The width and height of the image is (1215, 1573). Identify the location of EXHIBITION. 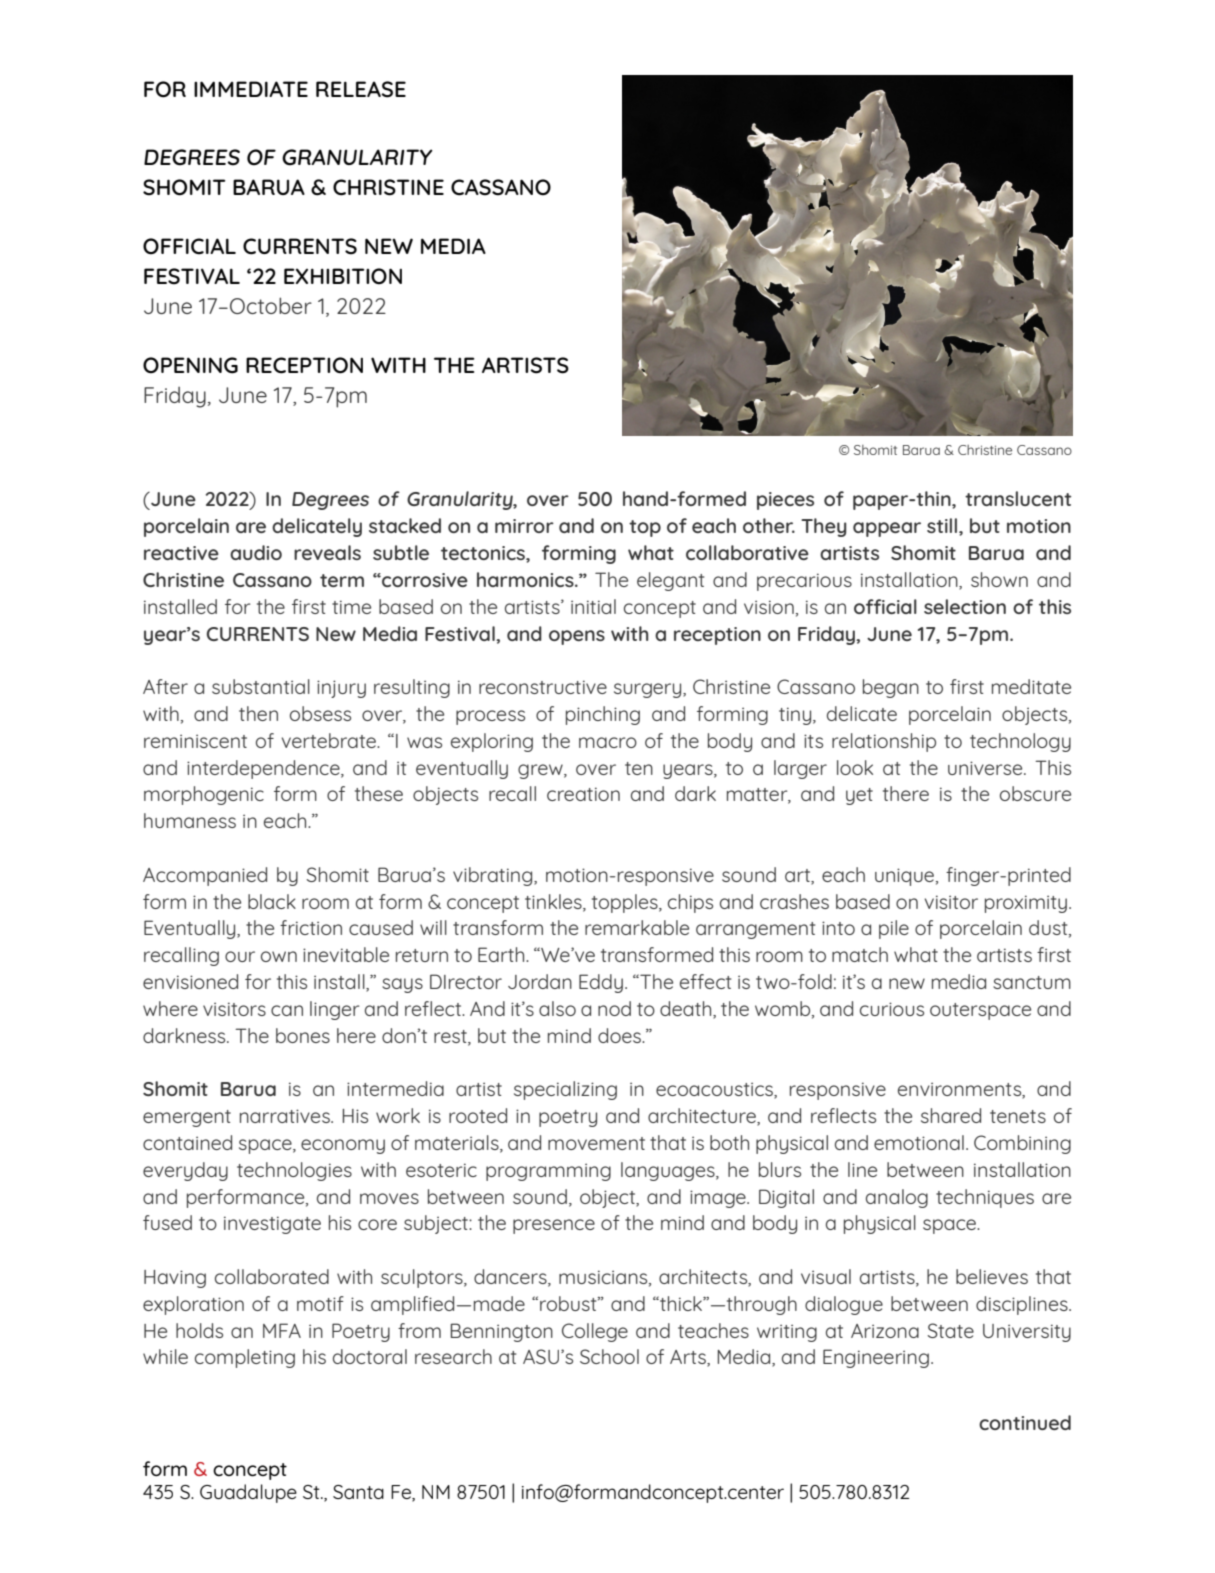
(343, 276).
